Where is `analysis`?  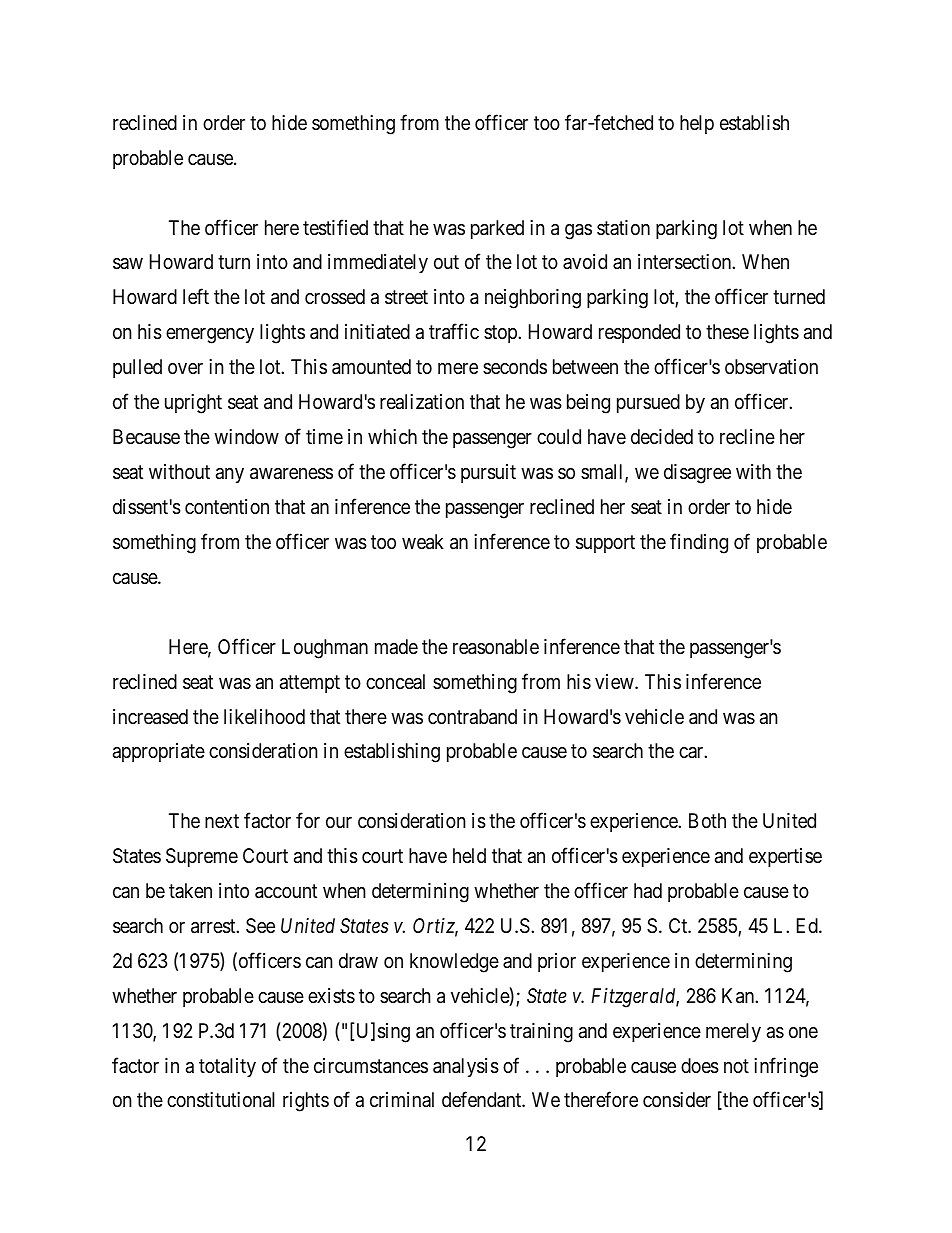 analysis is located at coordinates (466, 1067).
